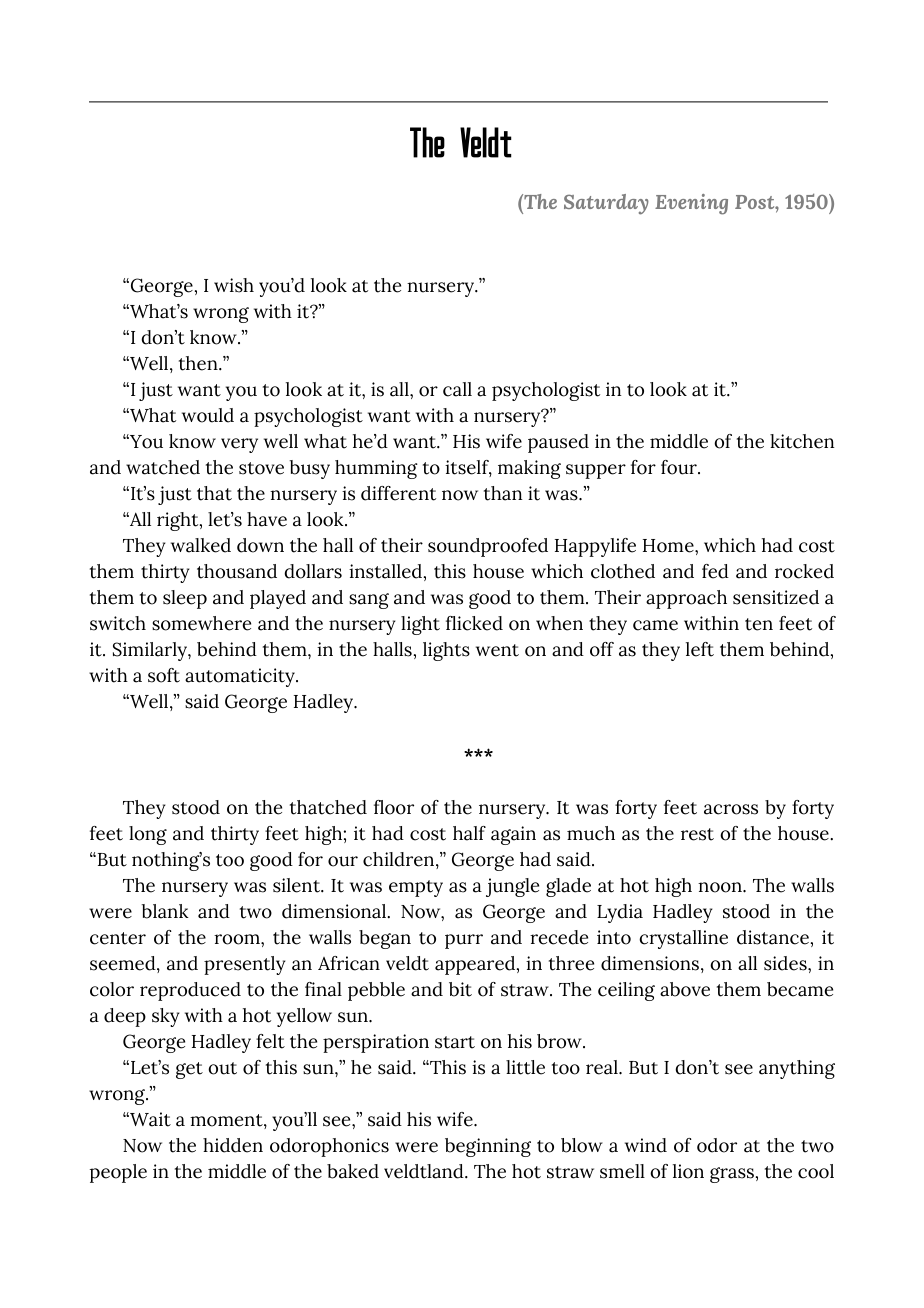 The image size is (924, 1308). What do you see at coordinates (488, 1147) in the document?
I see `beginning` at bounding box center [488, 1147].
